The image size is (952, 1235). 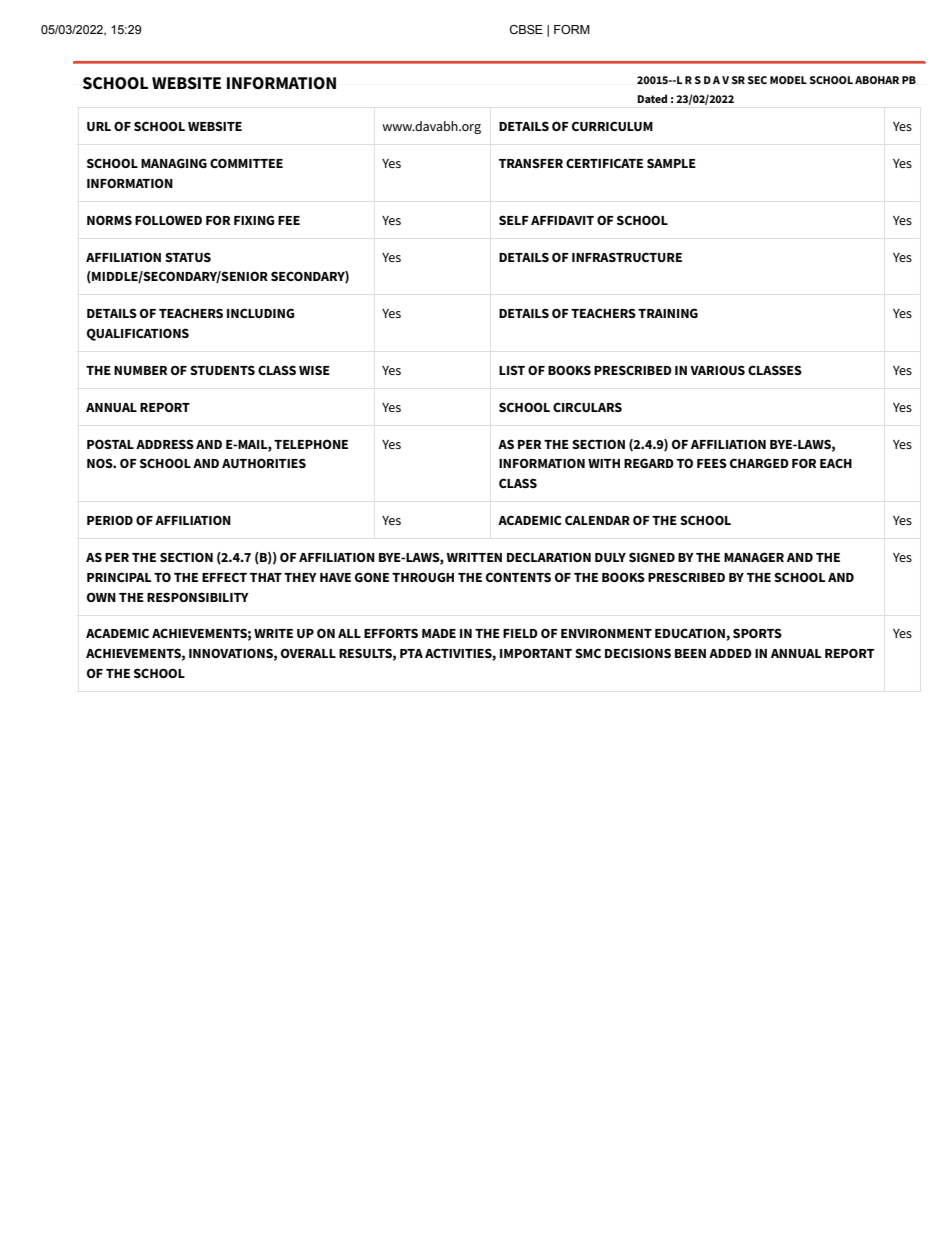 I want to click on LIST, so click(x=512, y=370).
